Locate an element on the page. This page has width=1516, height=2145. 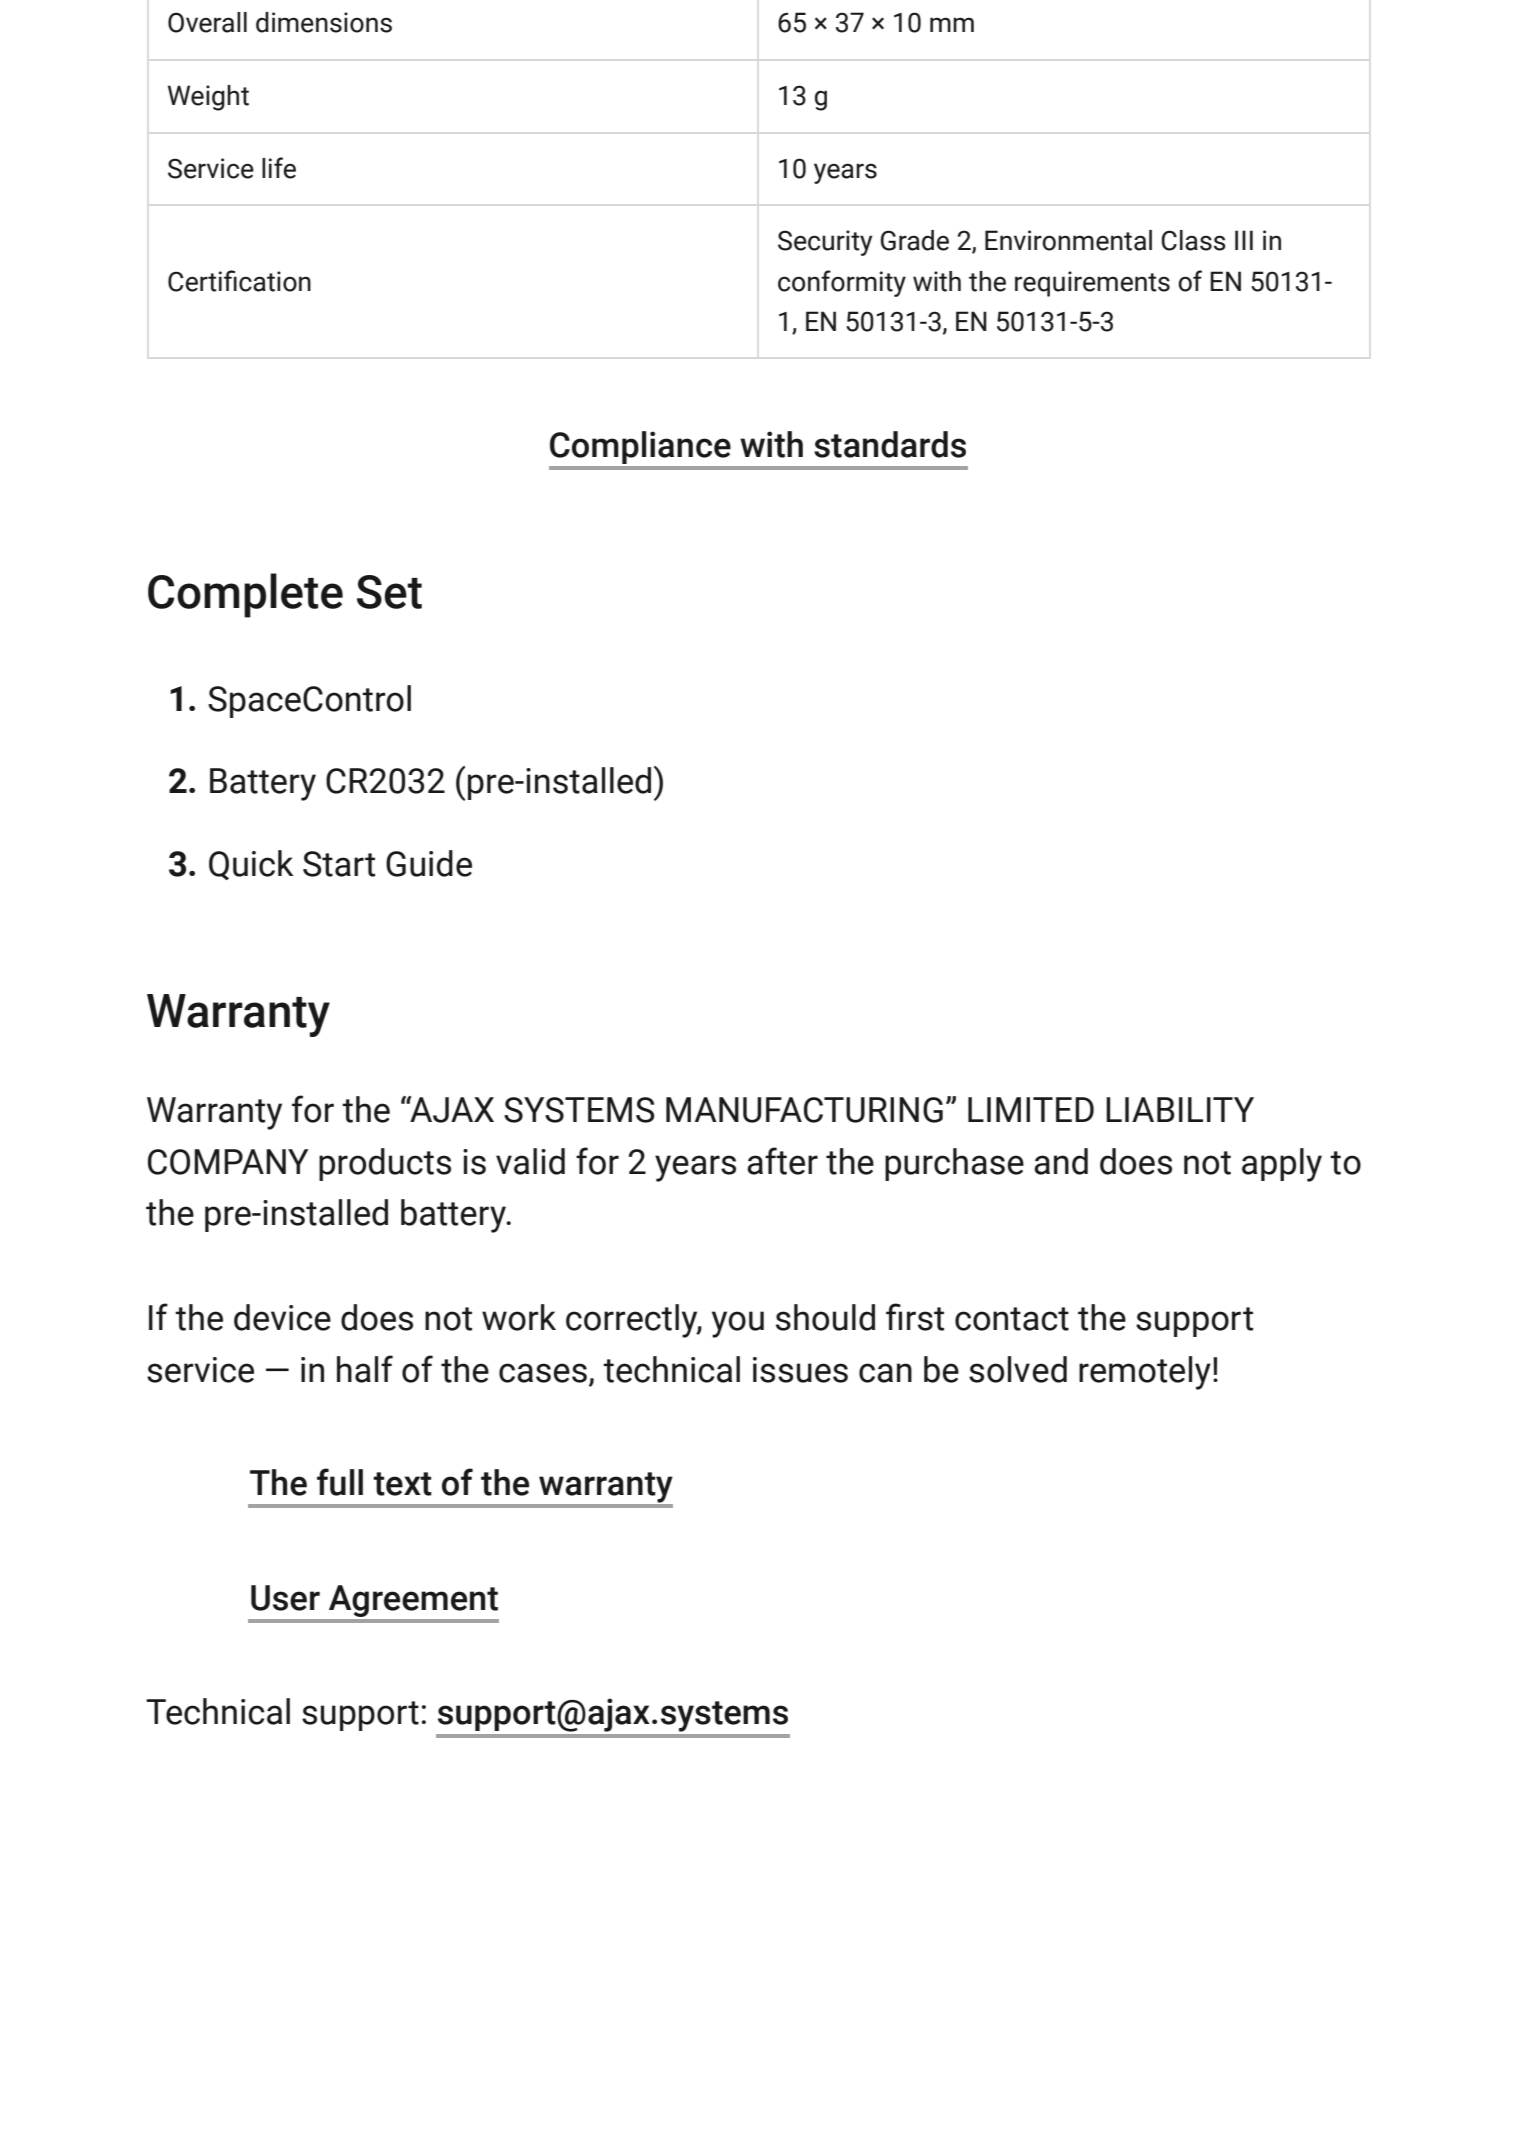
Set is located at coordinates (389, 592).
